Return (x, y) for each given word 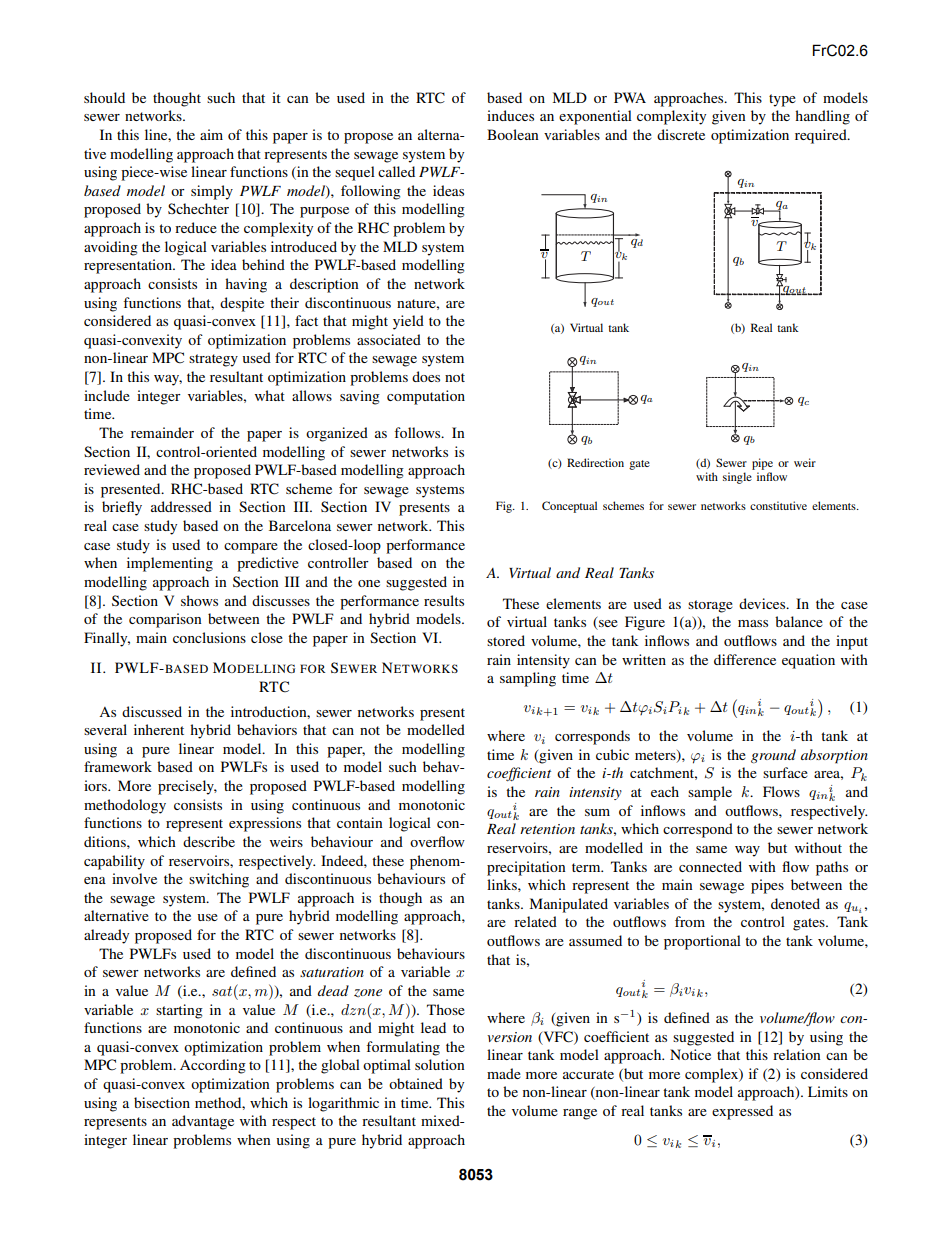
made (504, 1073)
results (444, 600)
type (782, 100)
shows (199, 600)
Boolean (513, 134)
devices (763, 603)
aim (211, 134)
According (213, 1066)
